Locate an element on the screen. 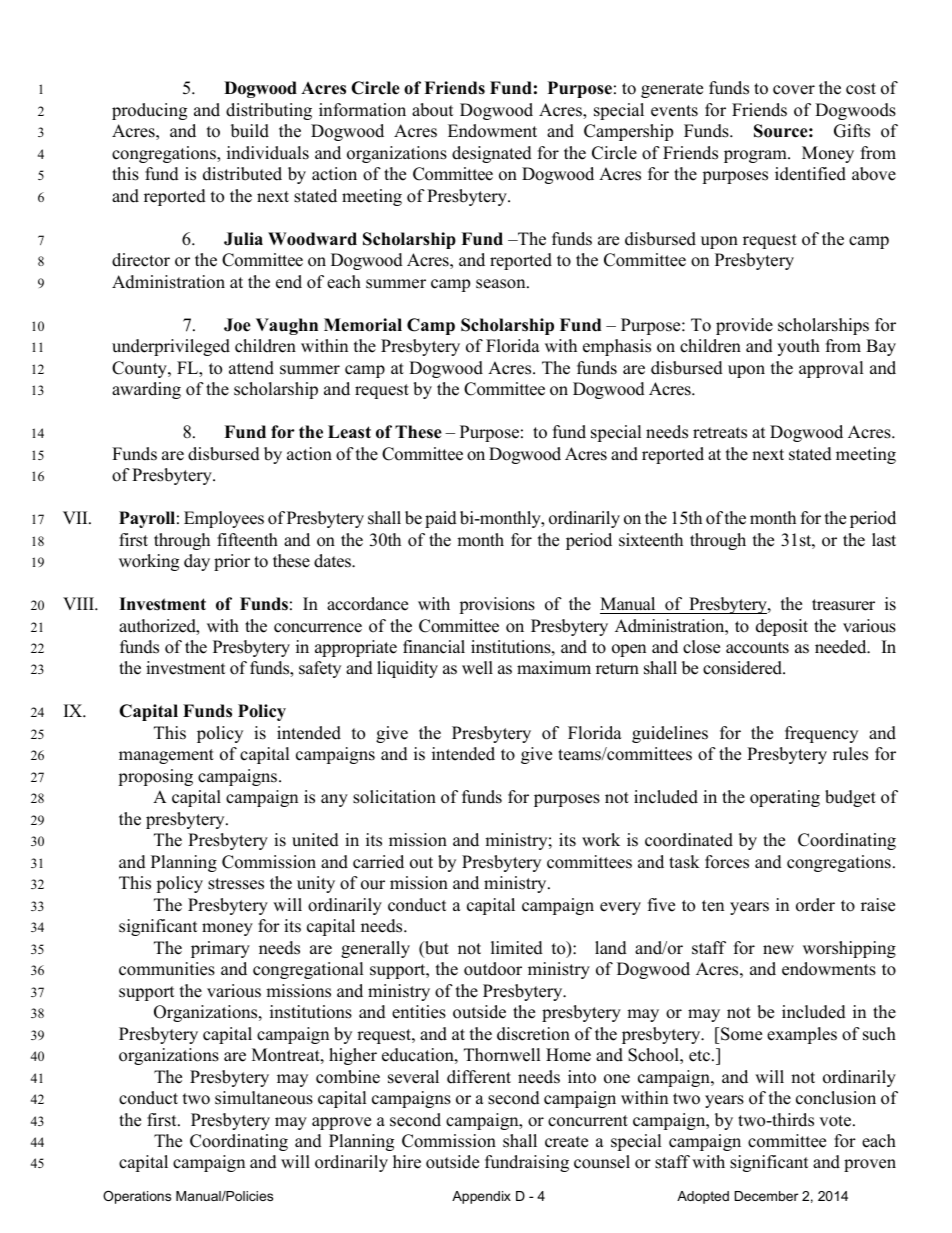  designated is located at coordinates (492, 154).
